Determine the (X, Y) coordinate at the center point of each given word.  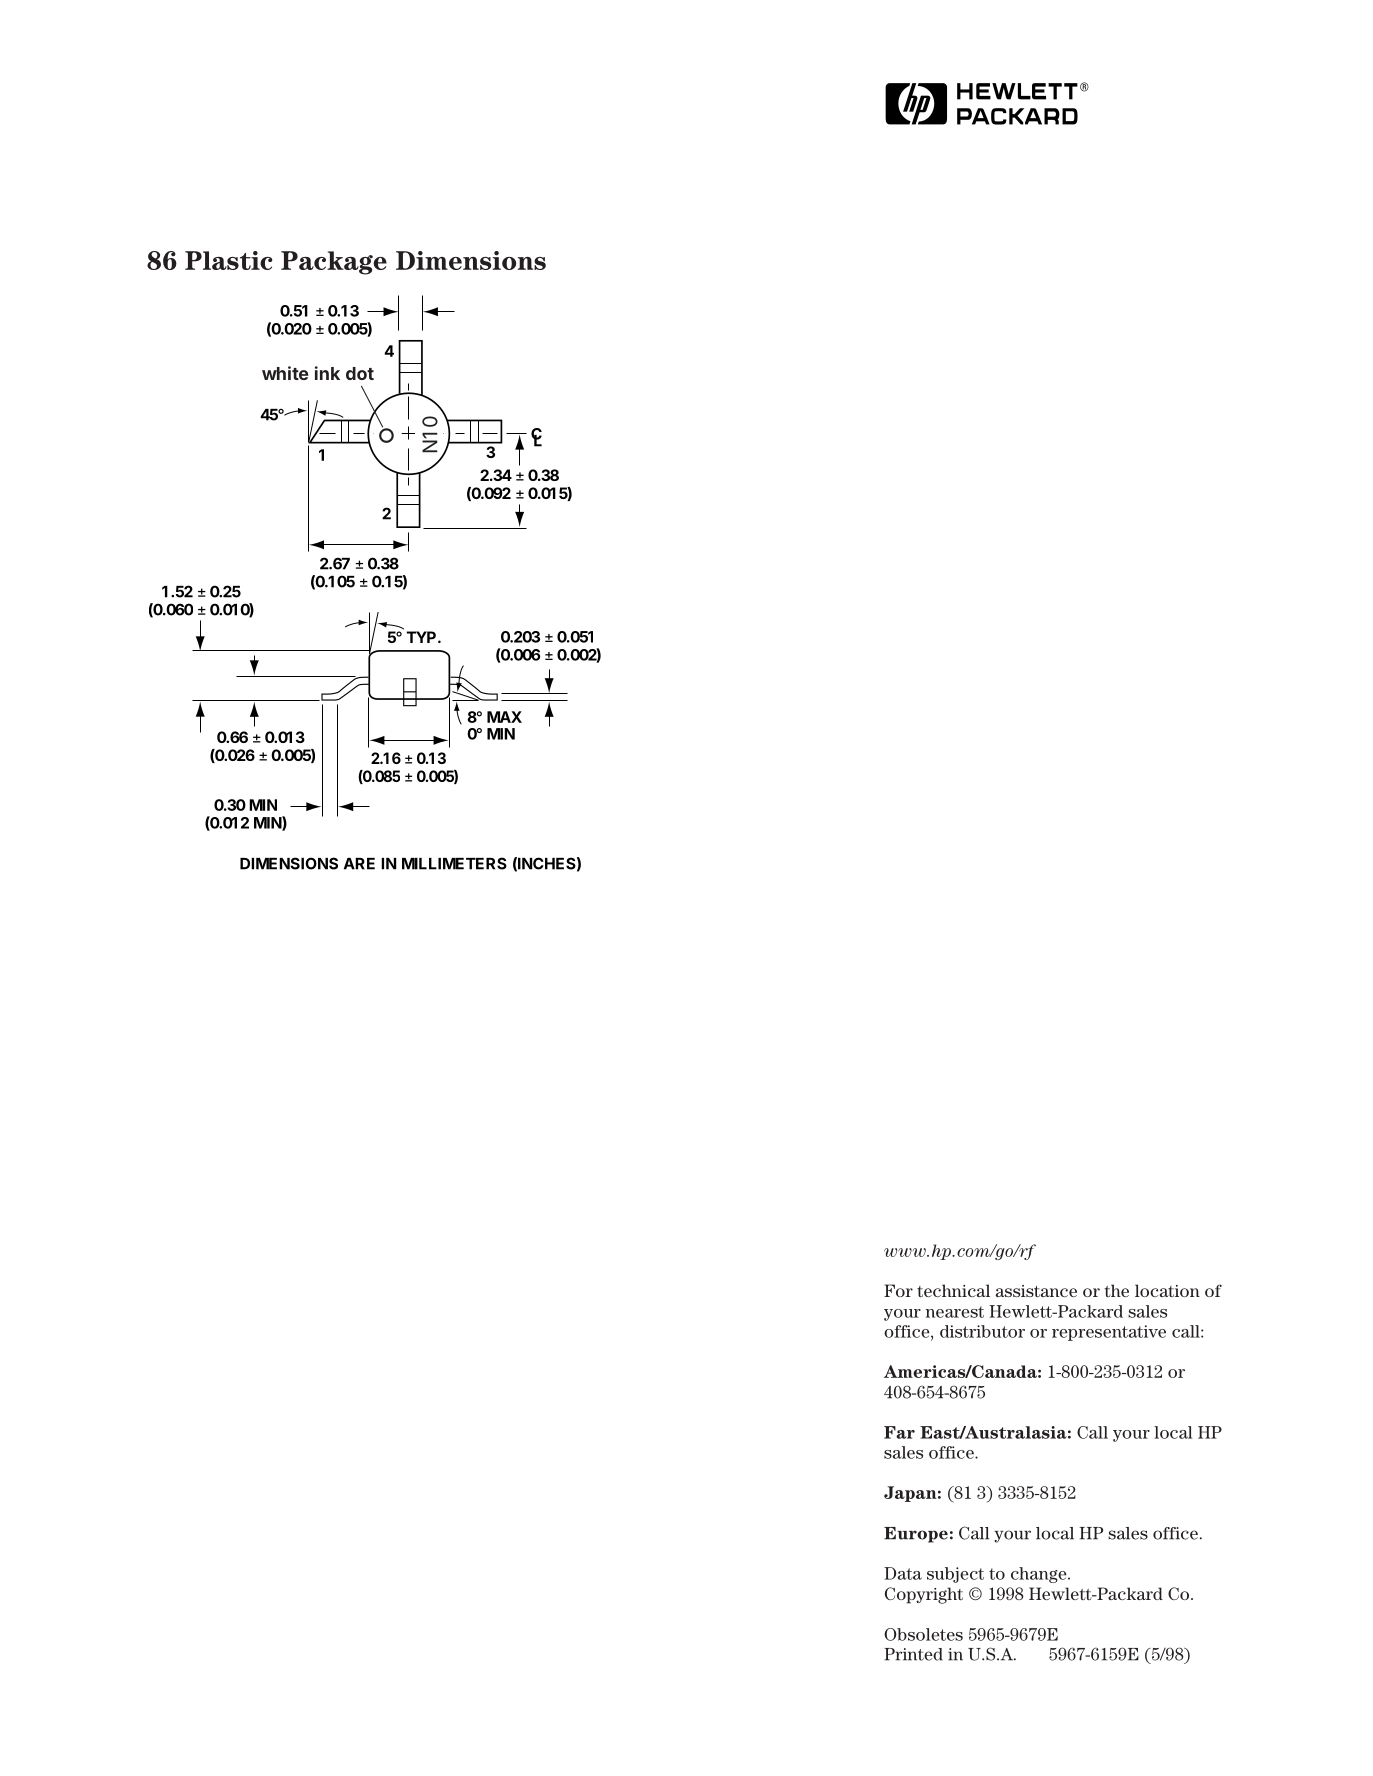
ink (327, 373)
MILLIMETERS (454, 863)
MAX (504, 717)
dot (360, 373)
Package (334, 263)
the (1116, 1290)
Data (903, 1573)
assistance (1036, 1291)
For (898, 1290)
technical (953, 1290)
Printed (913, 1654)
